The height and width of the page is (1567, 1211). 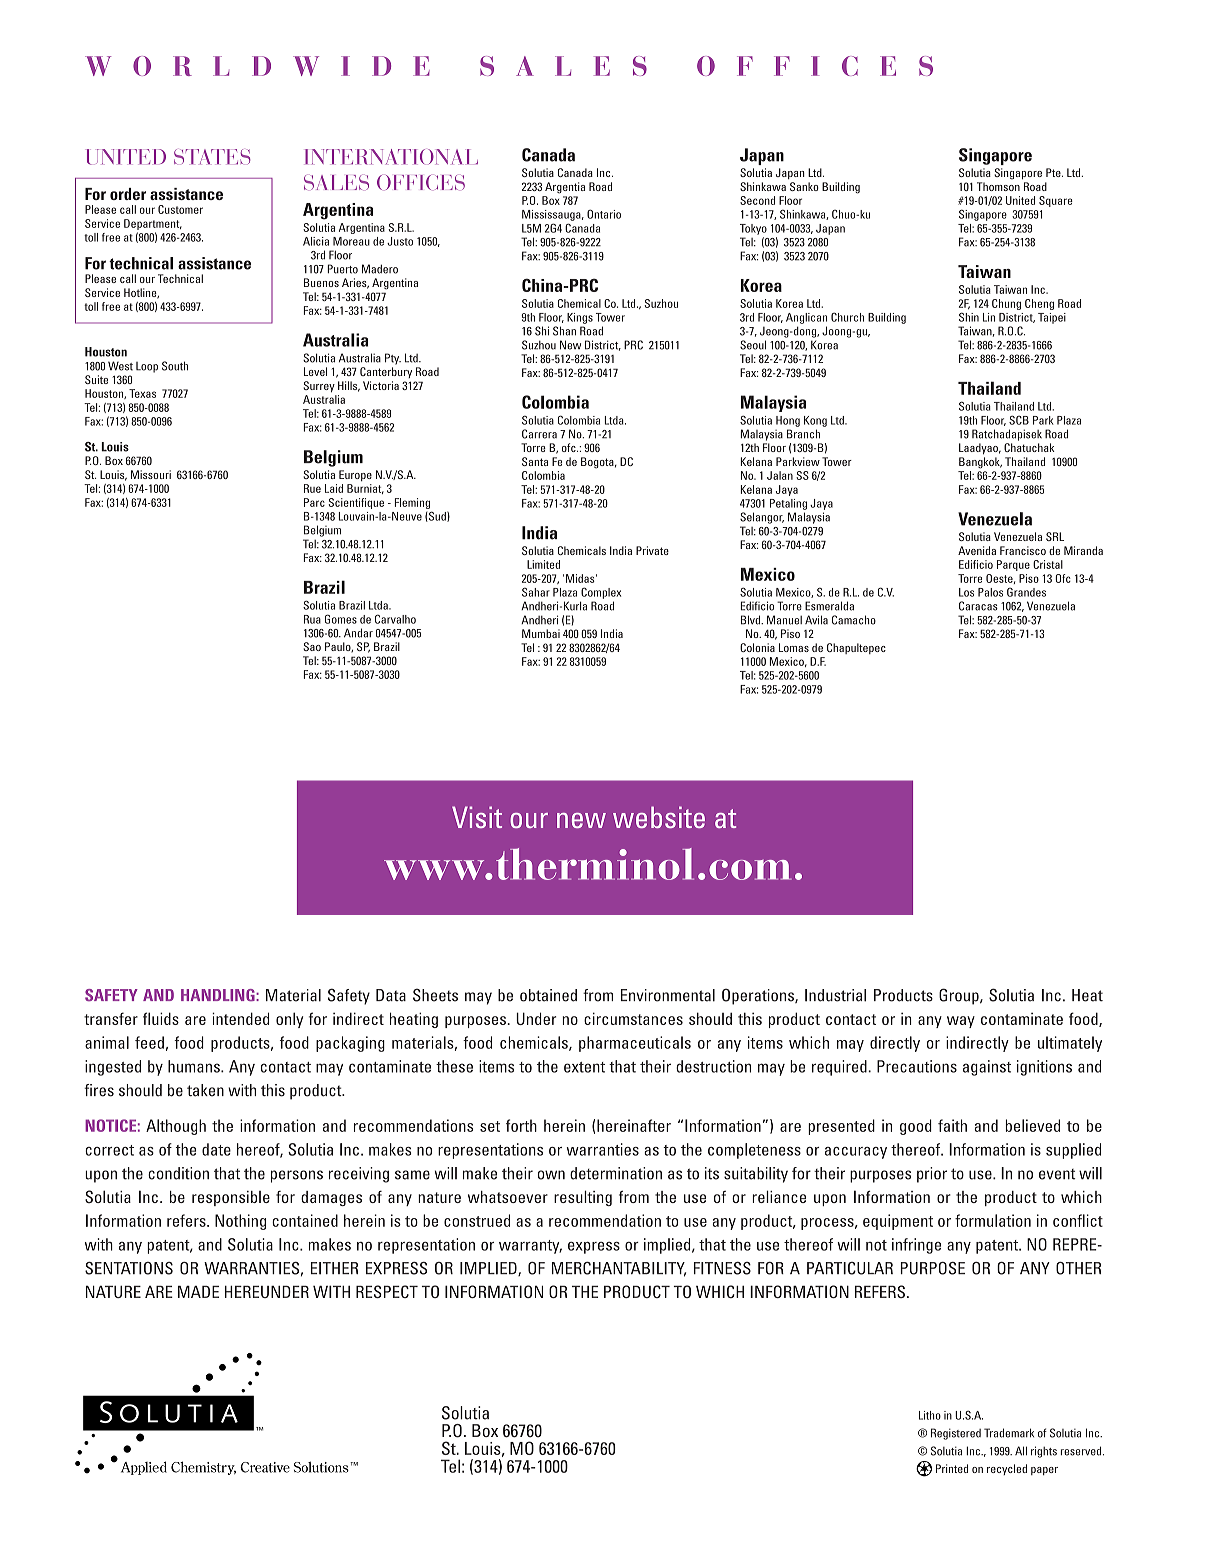 I want to click on Santa, so click(x=535, y=461).
